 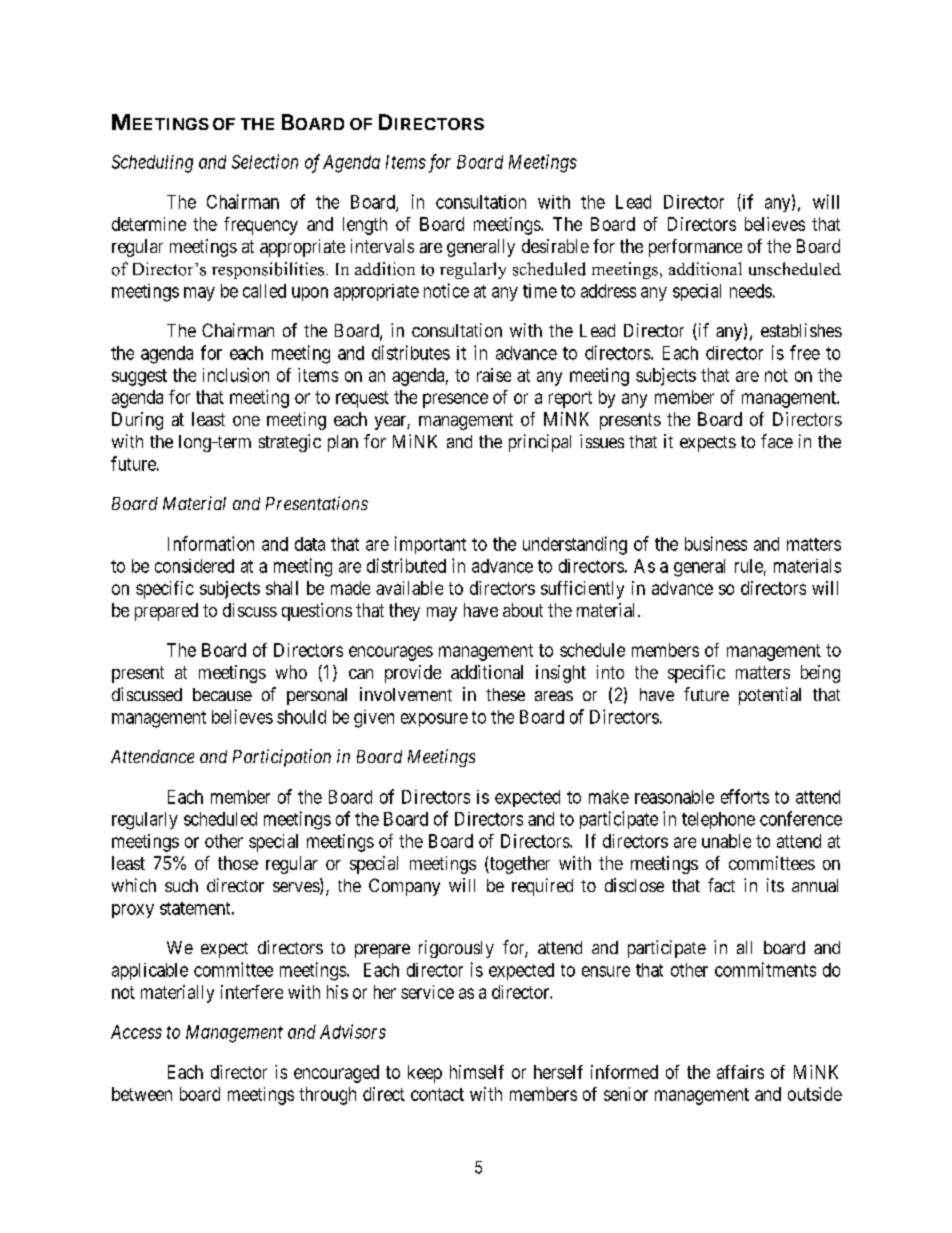 What do you see at coordinates (555, 246) in the screenshot?
I see `desirable` at bounding box center [555, 246].
